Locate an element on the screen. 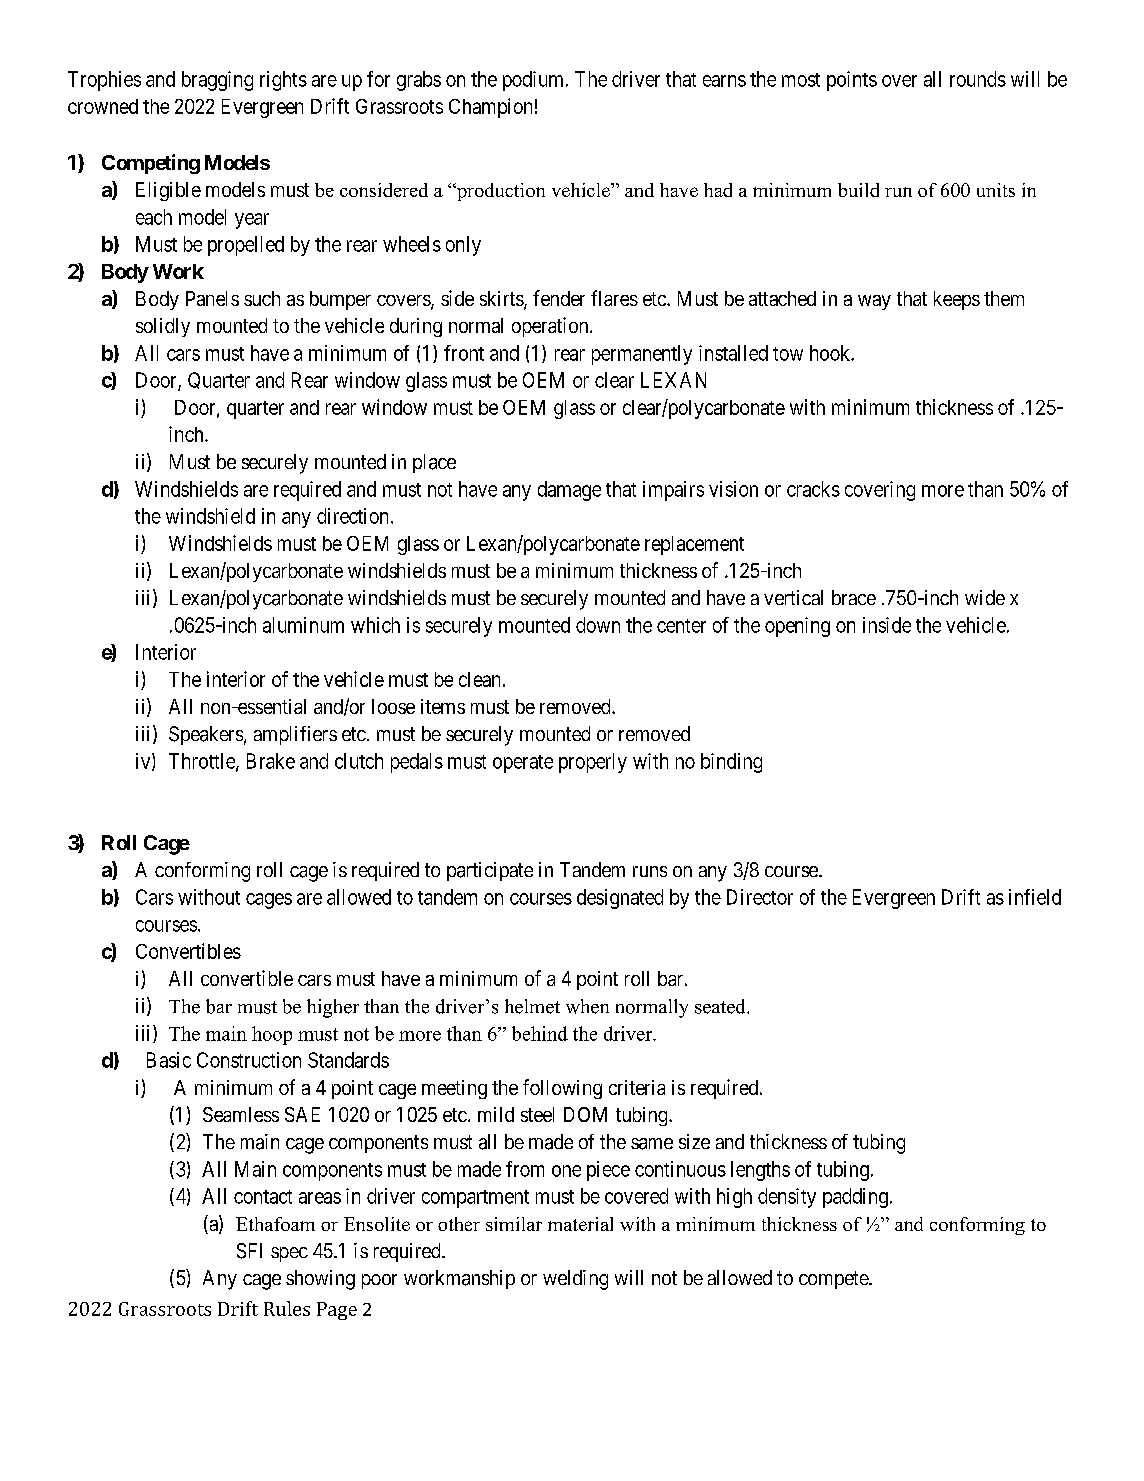  infield is located at coordinates (1035, 897).
